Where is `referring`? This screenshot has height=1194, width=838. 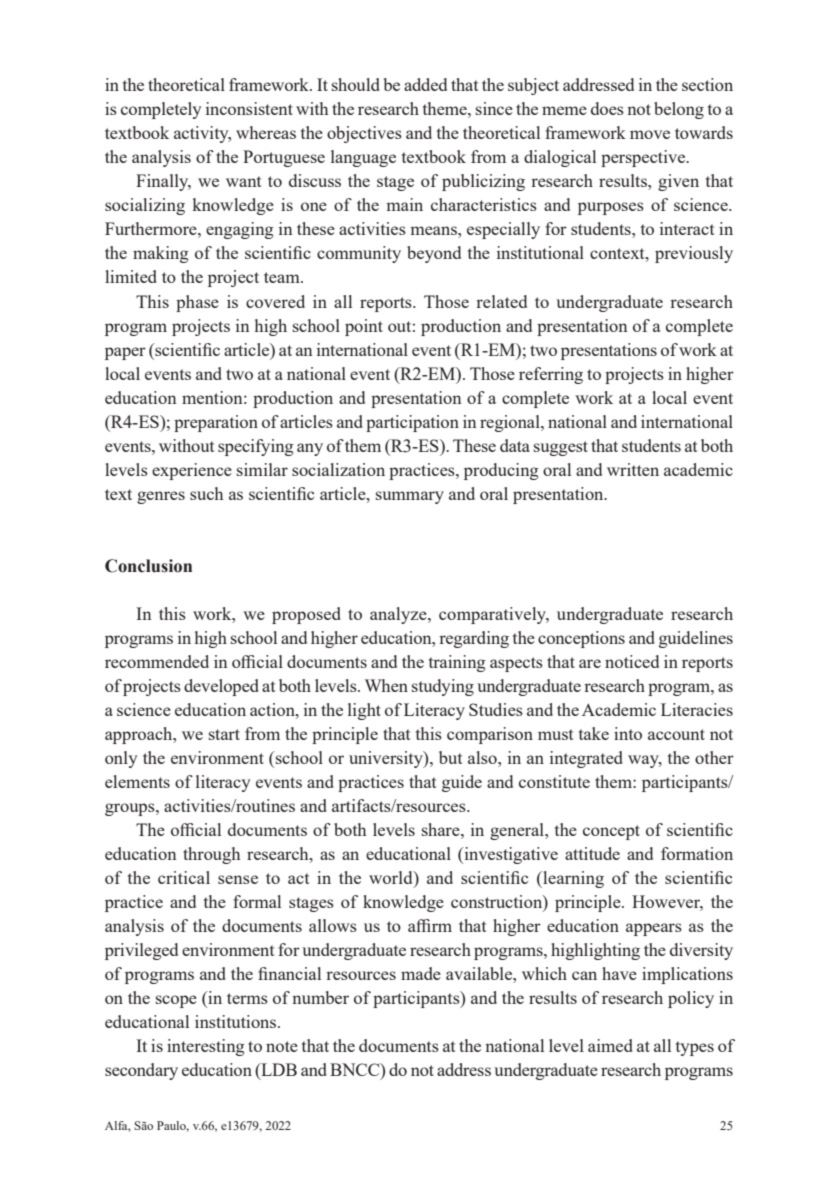 referring is located at coordinates (551, 375).
